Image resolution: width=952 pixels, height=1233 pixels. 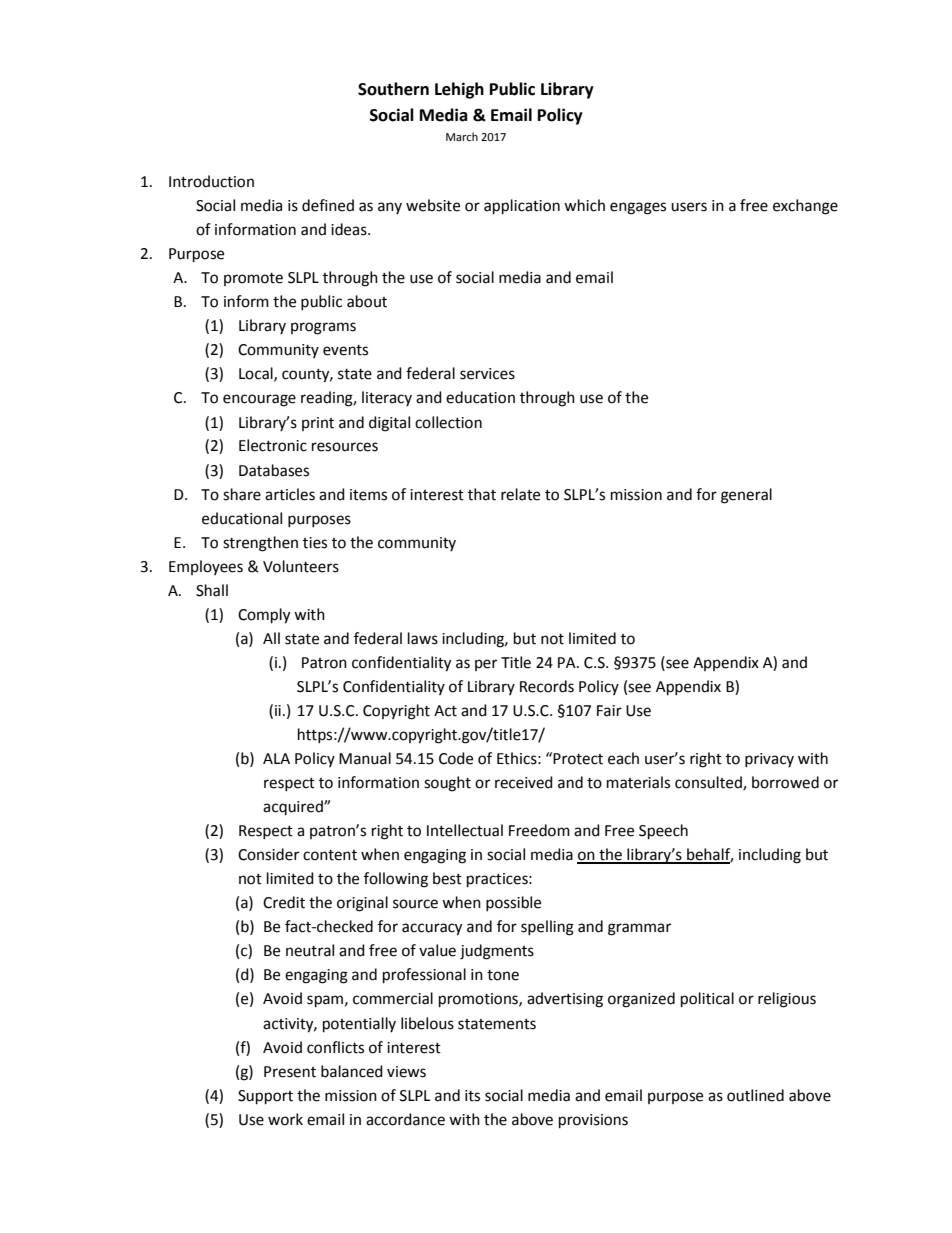 What do you see at coordinates (520, 494) in the screenshot?
I see `relate` at bounding box center [520, 494].
